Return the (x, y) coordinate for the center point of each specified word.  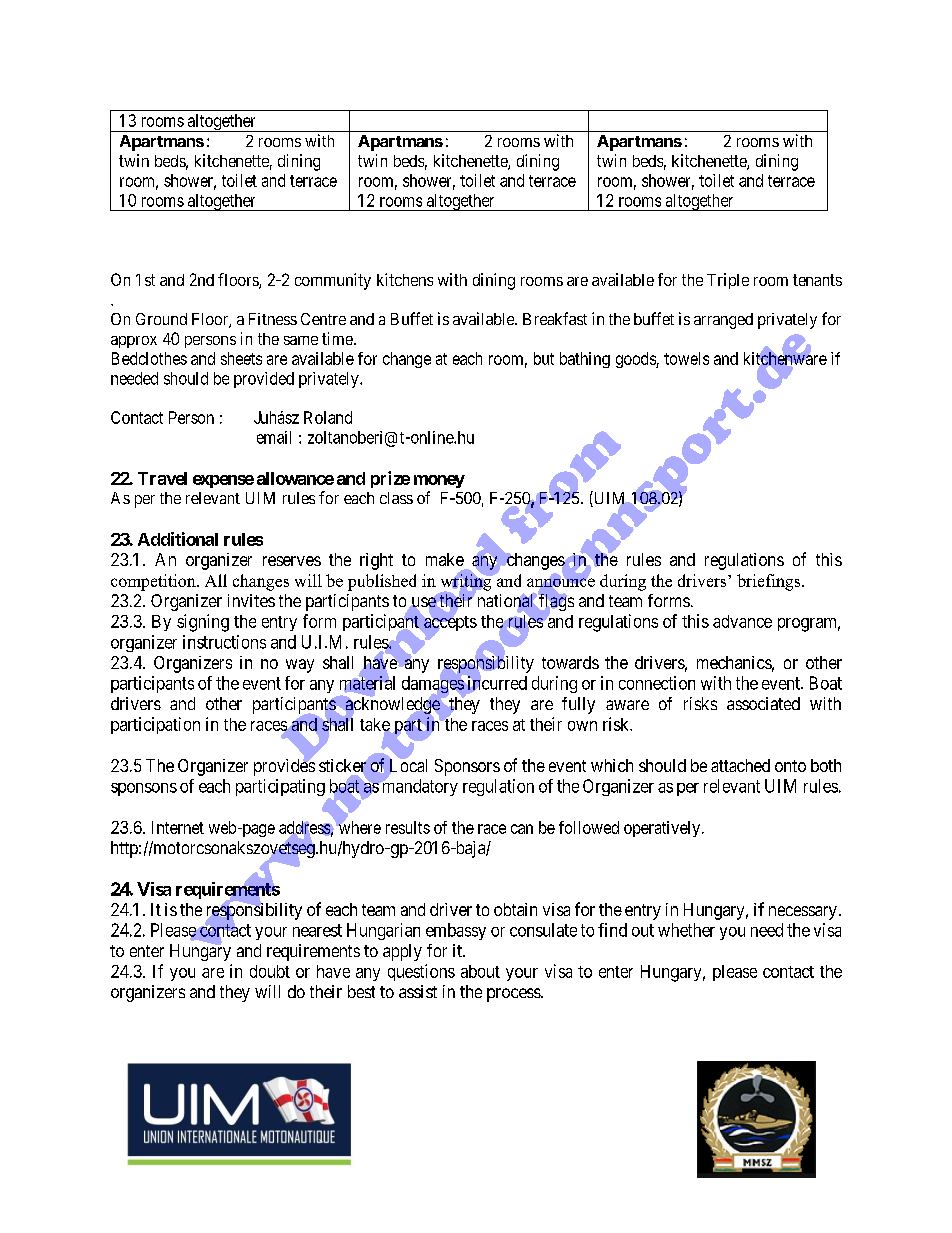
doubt (270, 971)
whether (686, 930)
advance (742, 621)
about (480, 971)
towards (570, 662)
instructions (224, 642)
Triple (728, 281)
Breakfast (555, 318)
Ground (161, 319)
